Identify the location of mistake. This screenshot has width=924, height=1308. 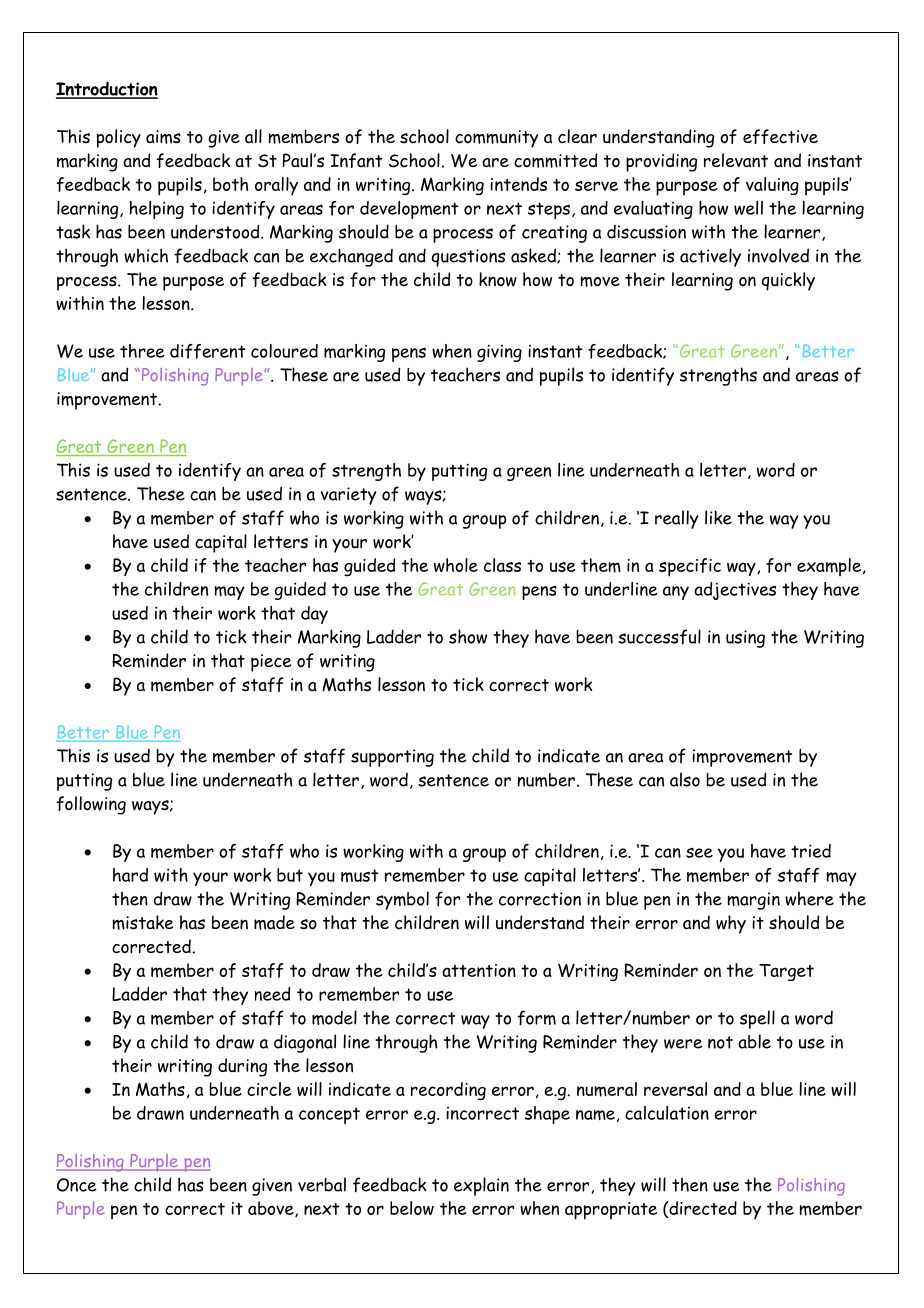
(142, 922).
